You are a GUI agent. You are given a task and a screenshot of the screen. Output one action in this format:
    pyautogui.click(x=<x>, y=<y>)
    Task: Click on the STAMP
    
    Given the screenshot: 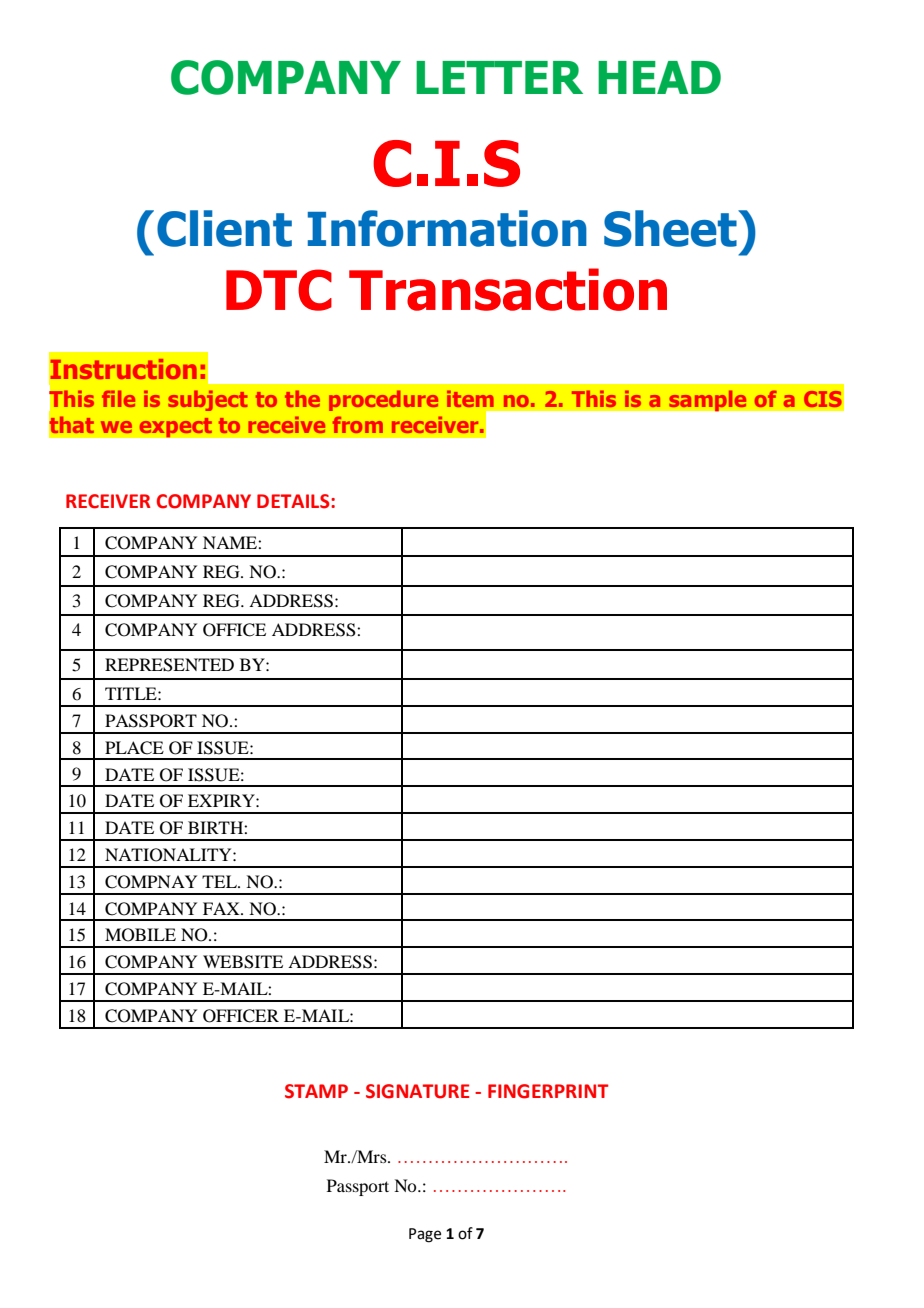 What is the action you would take?
    pyautogui.click(x=316, y=1091)
